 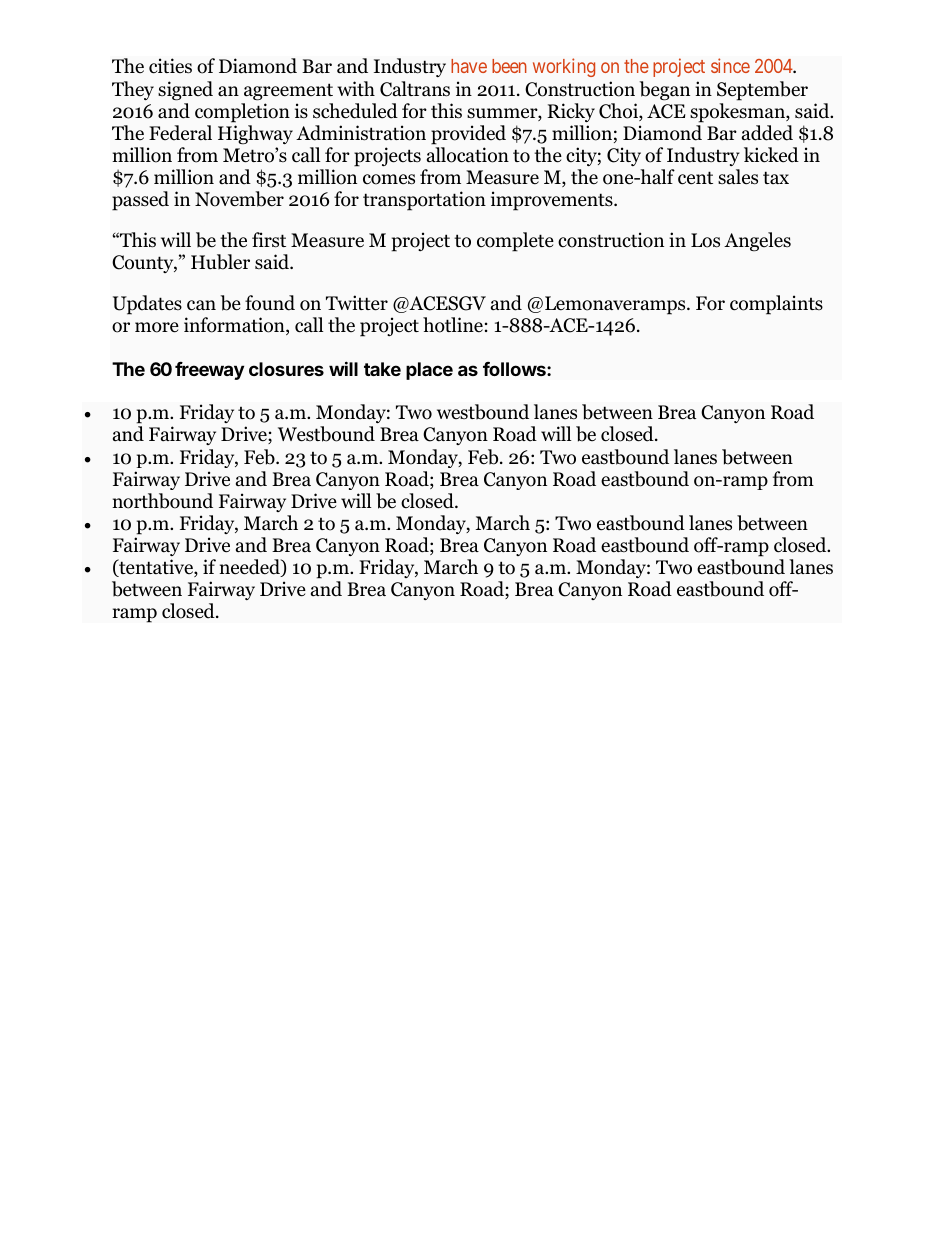 I want to click on hotline, so click(x=453, y=325).
